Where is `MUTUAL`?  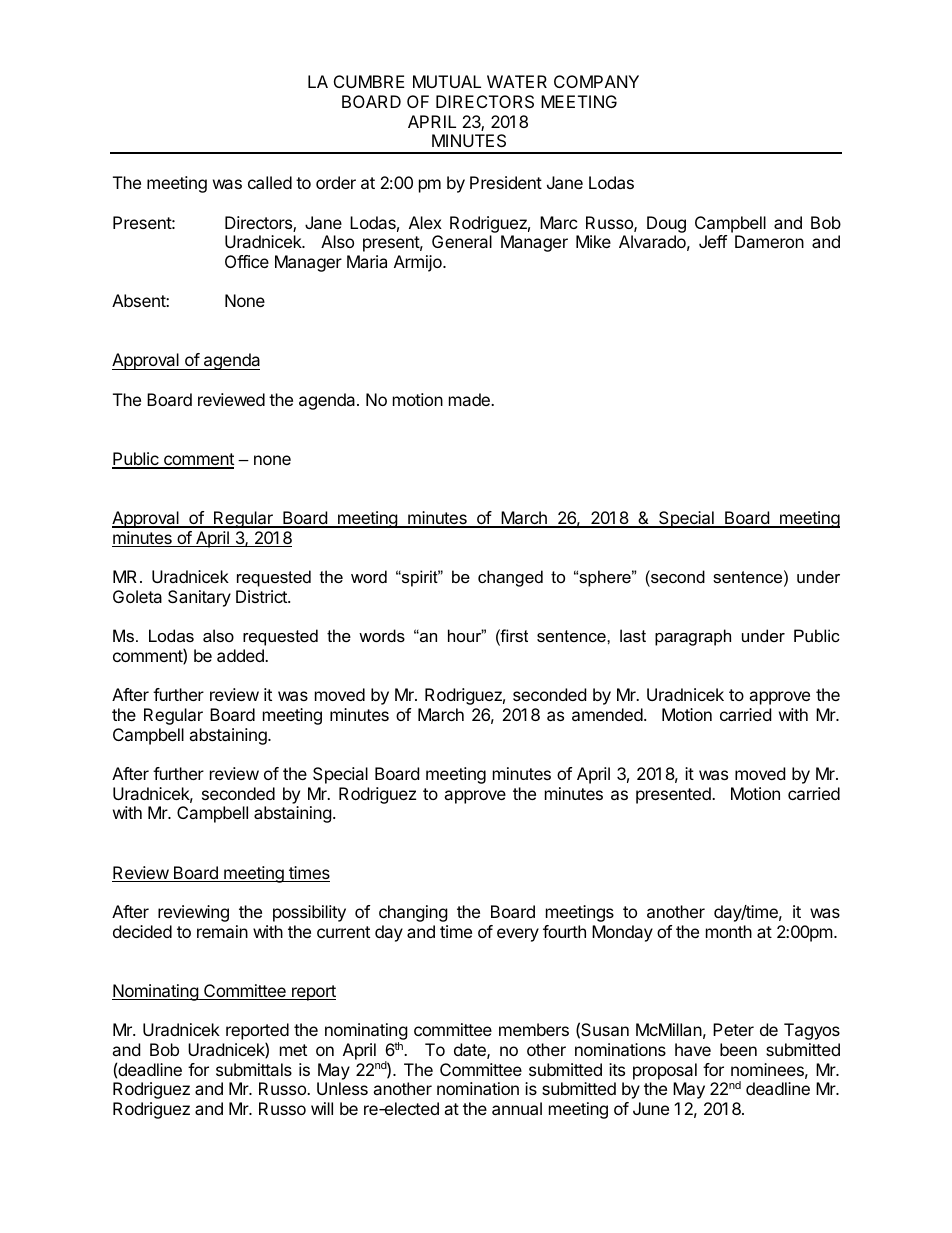
MUTUAL is located at coordinates (447, 81).
